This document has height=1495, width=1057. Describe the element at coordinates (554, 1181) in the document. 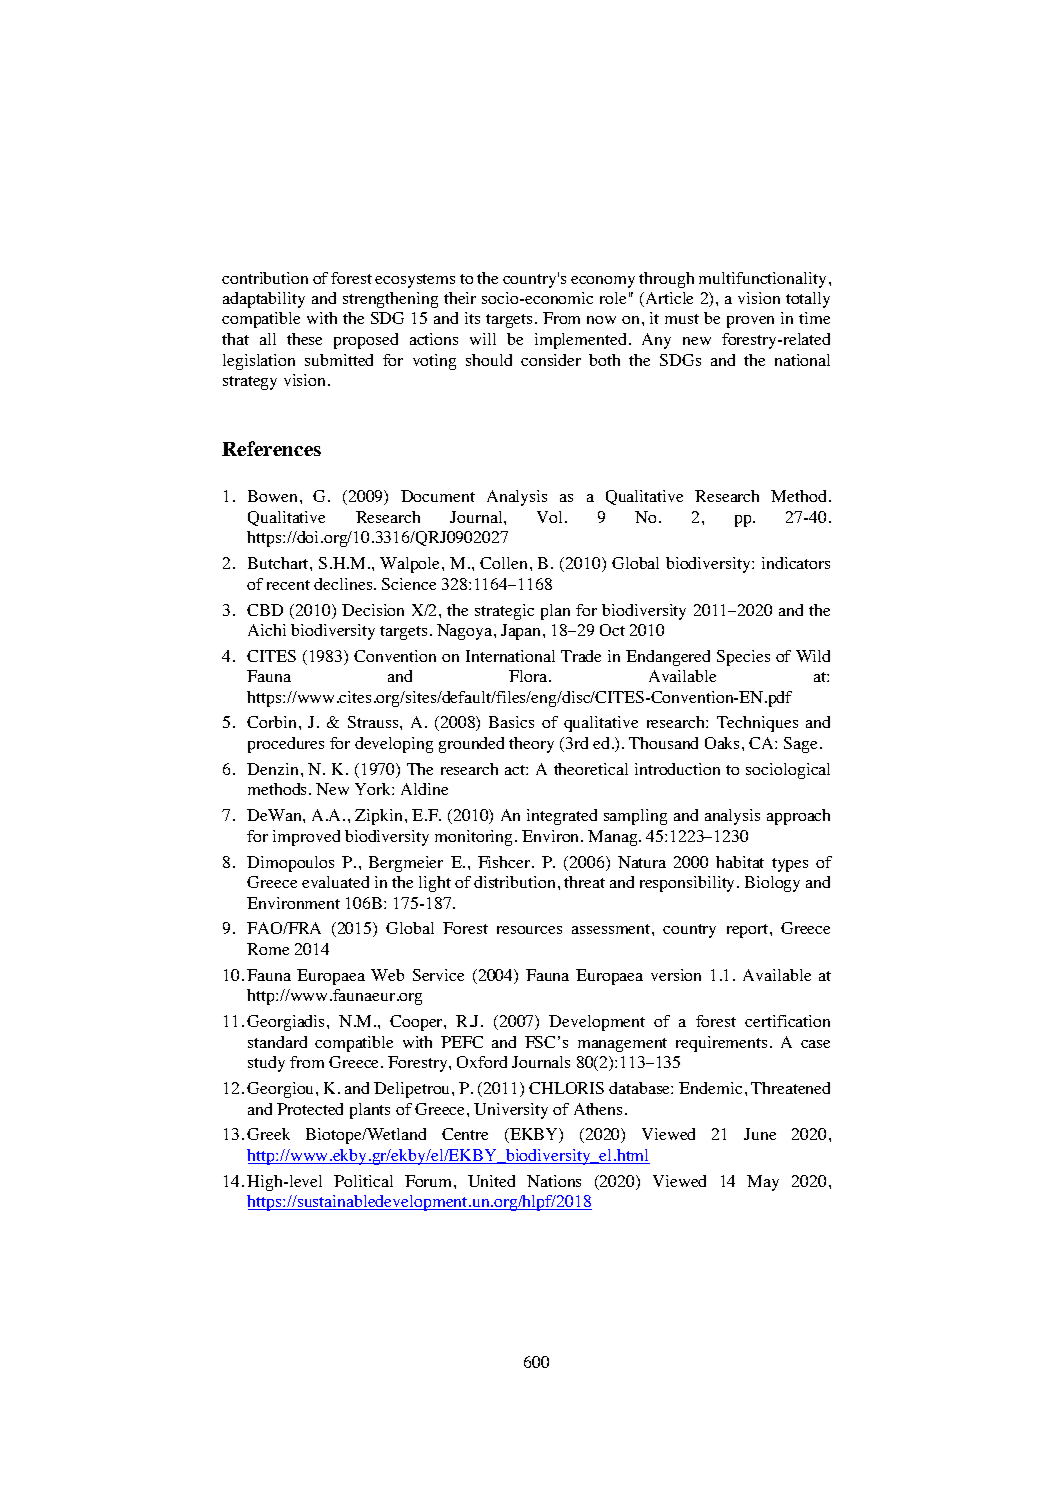

I see `Nations` at that location.
